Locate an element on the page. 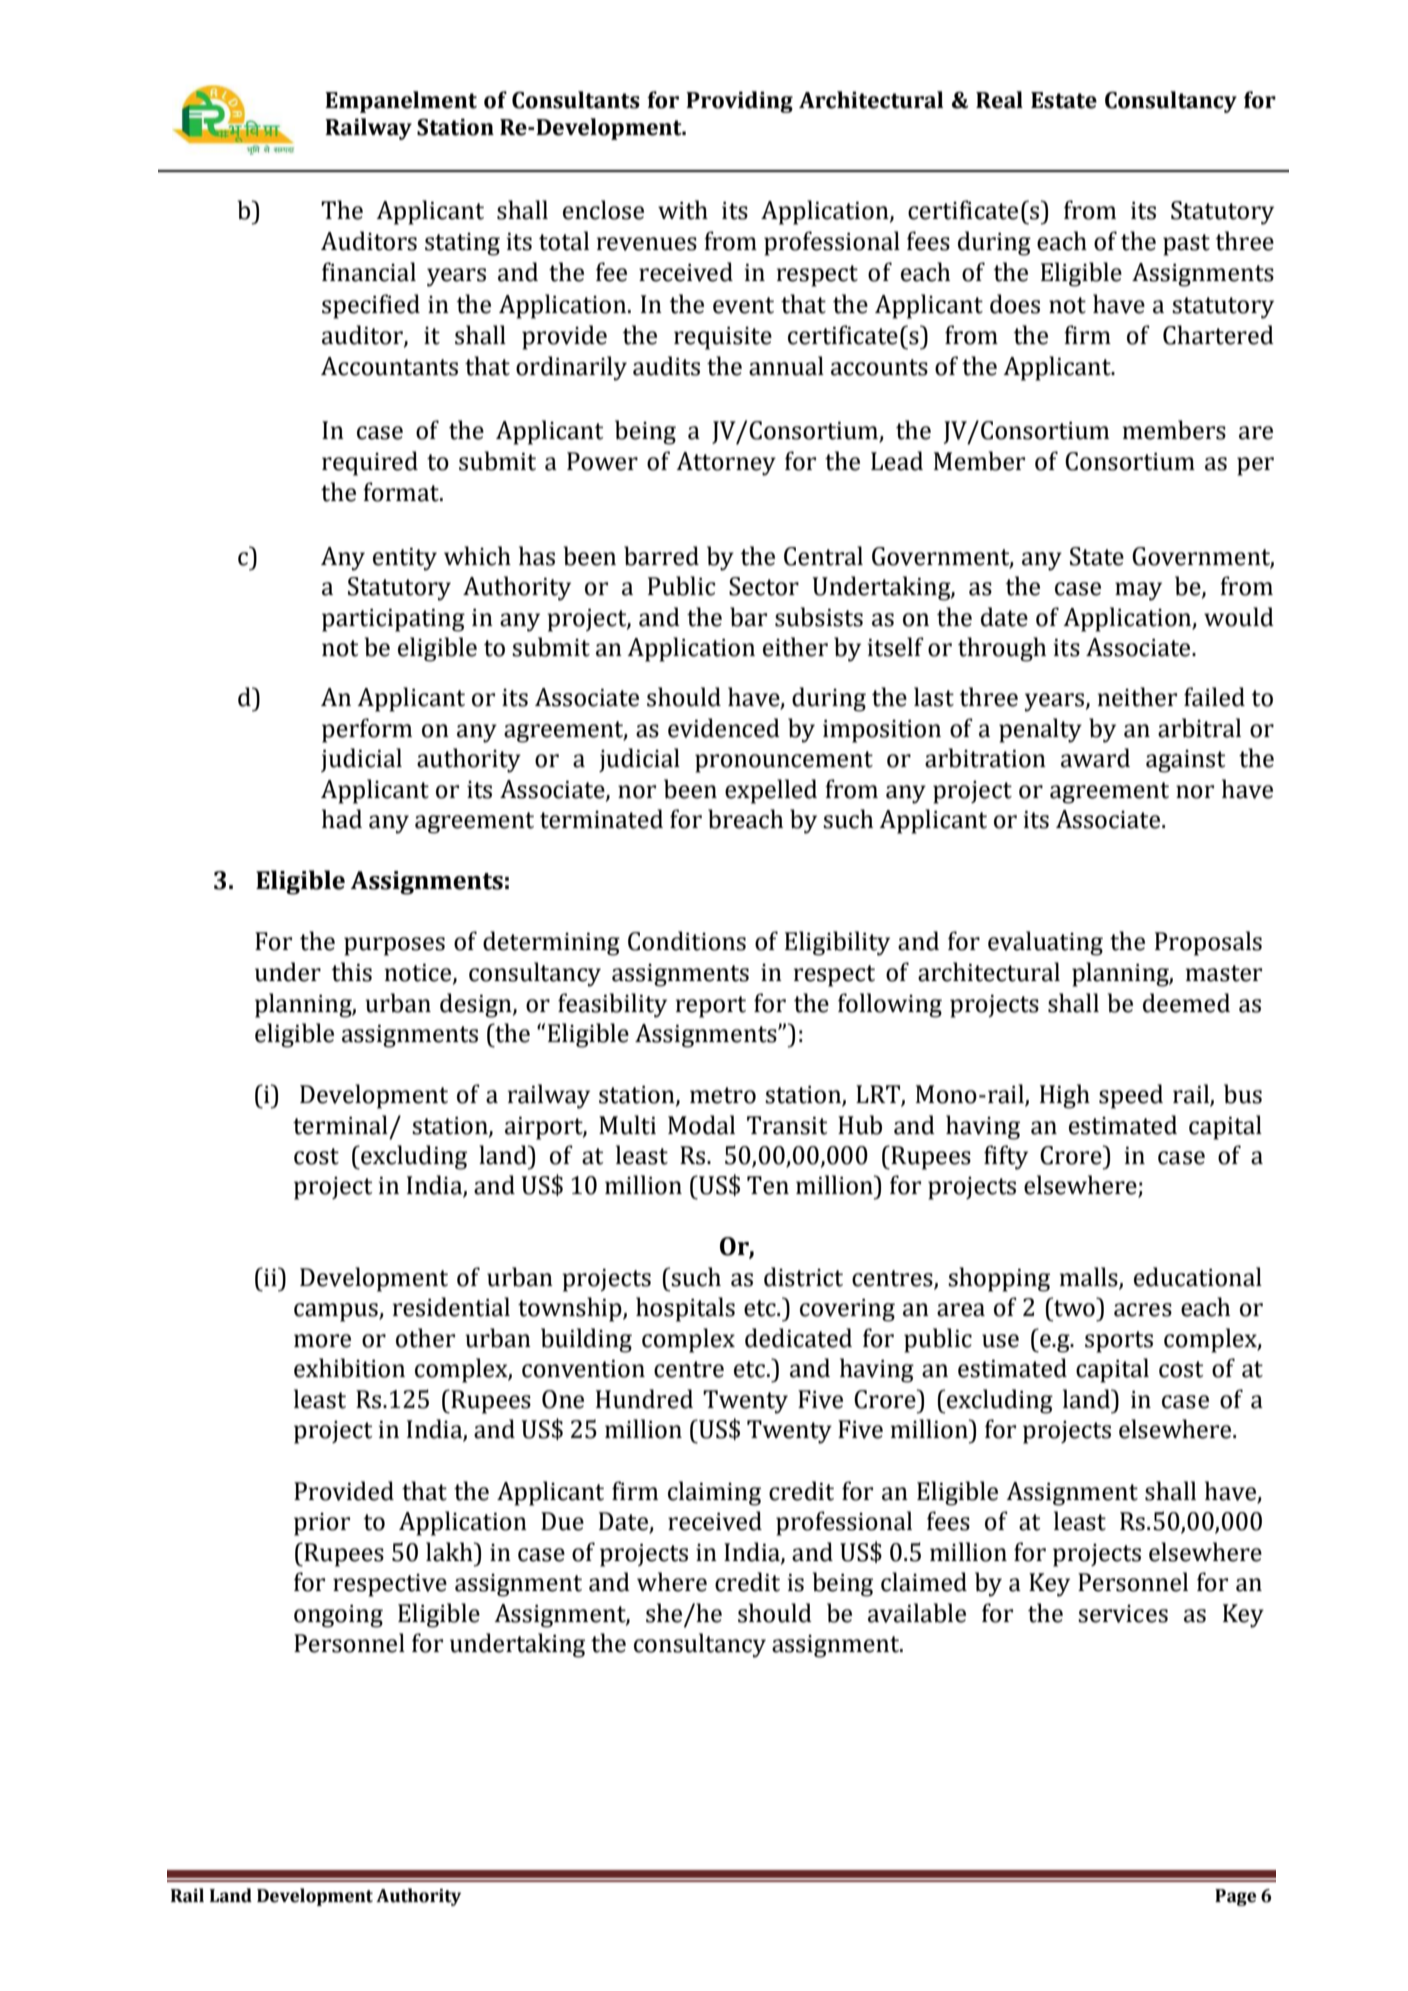  stating is located at coordinates (462, 244).
